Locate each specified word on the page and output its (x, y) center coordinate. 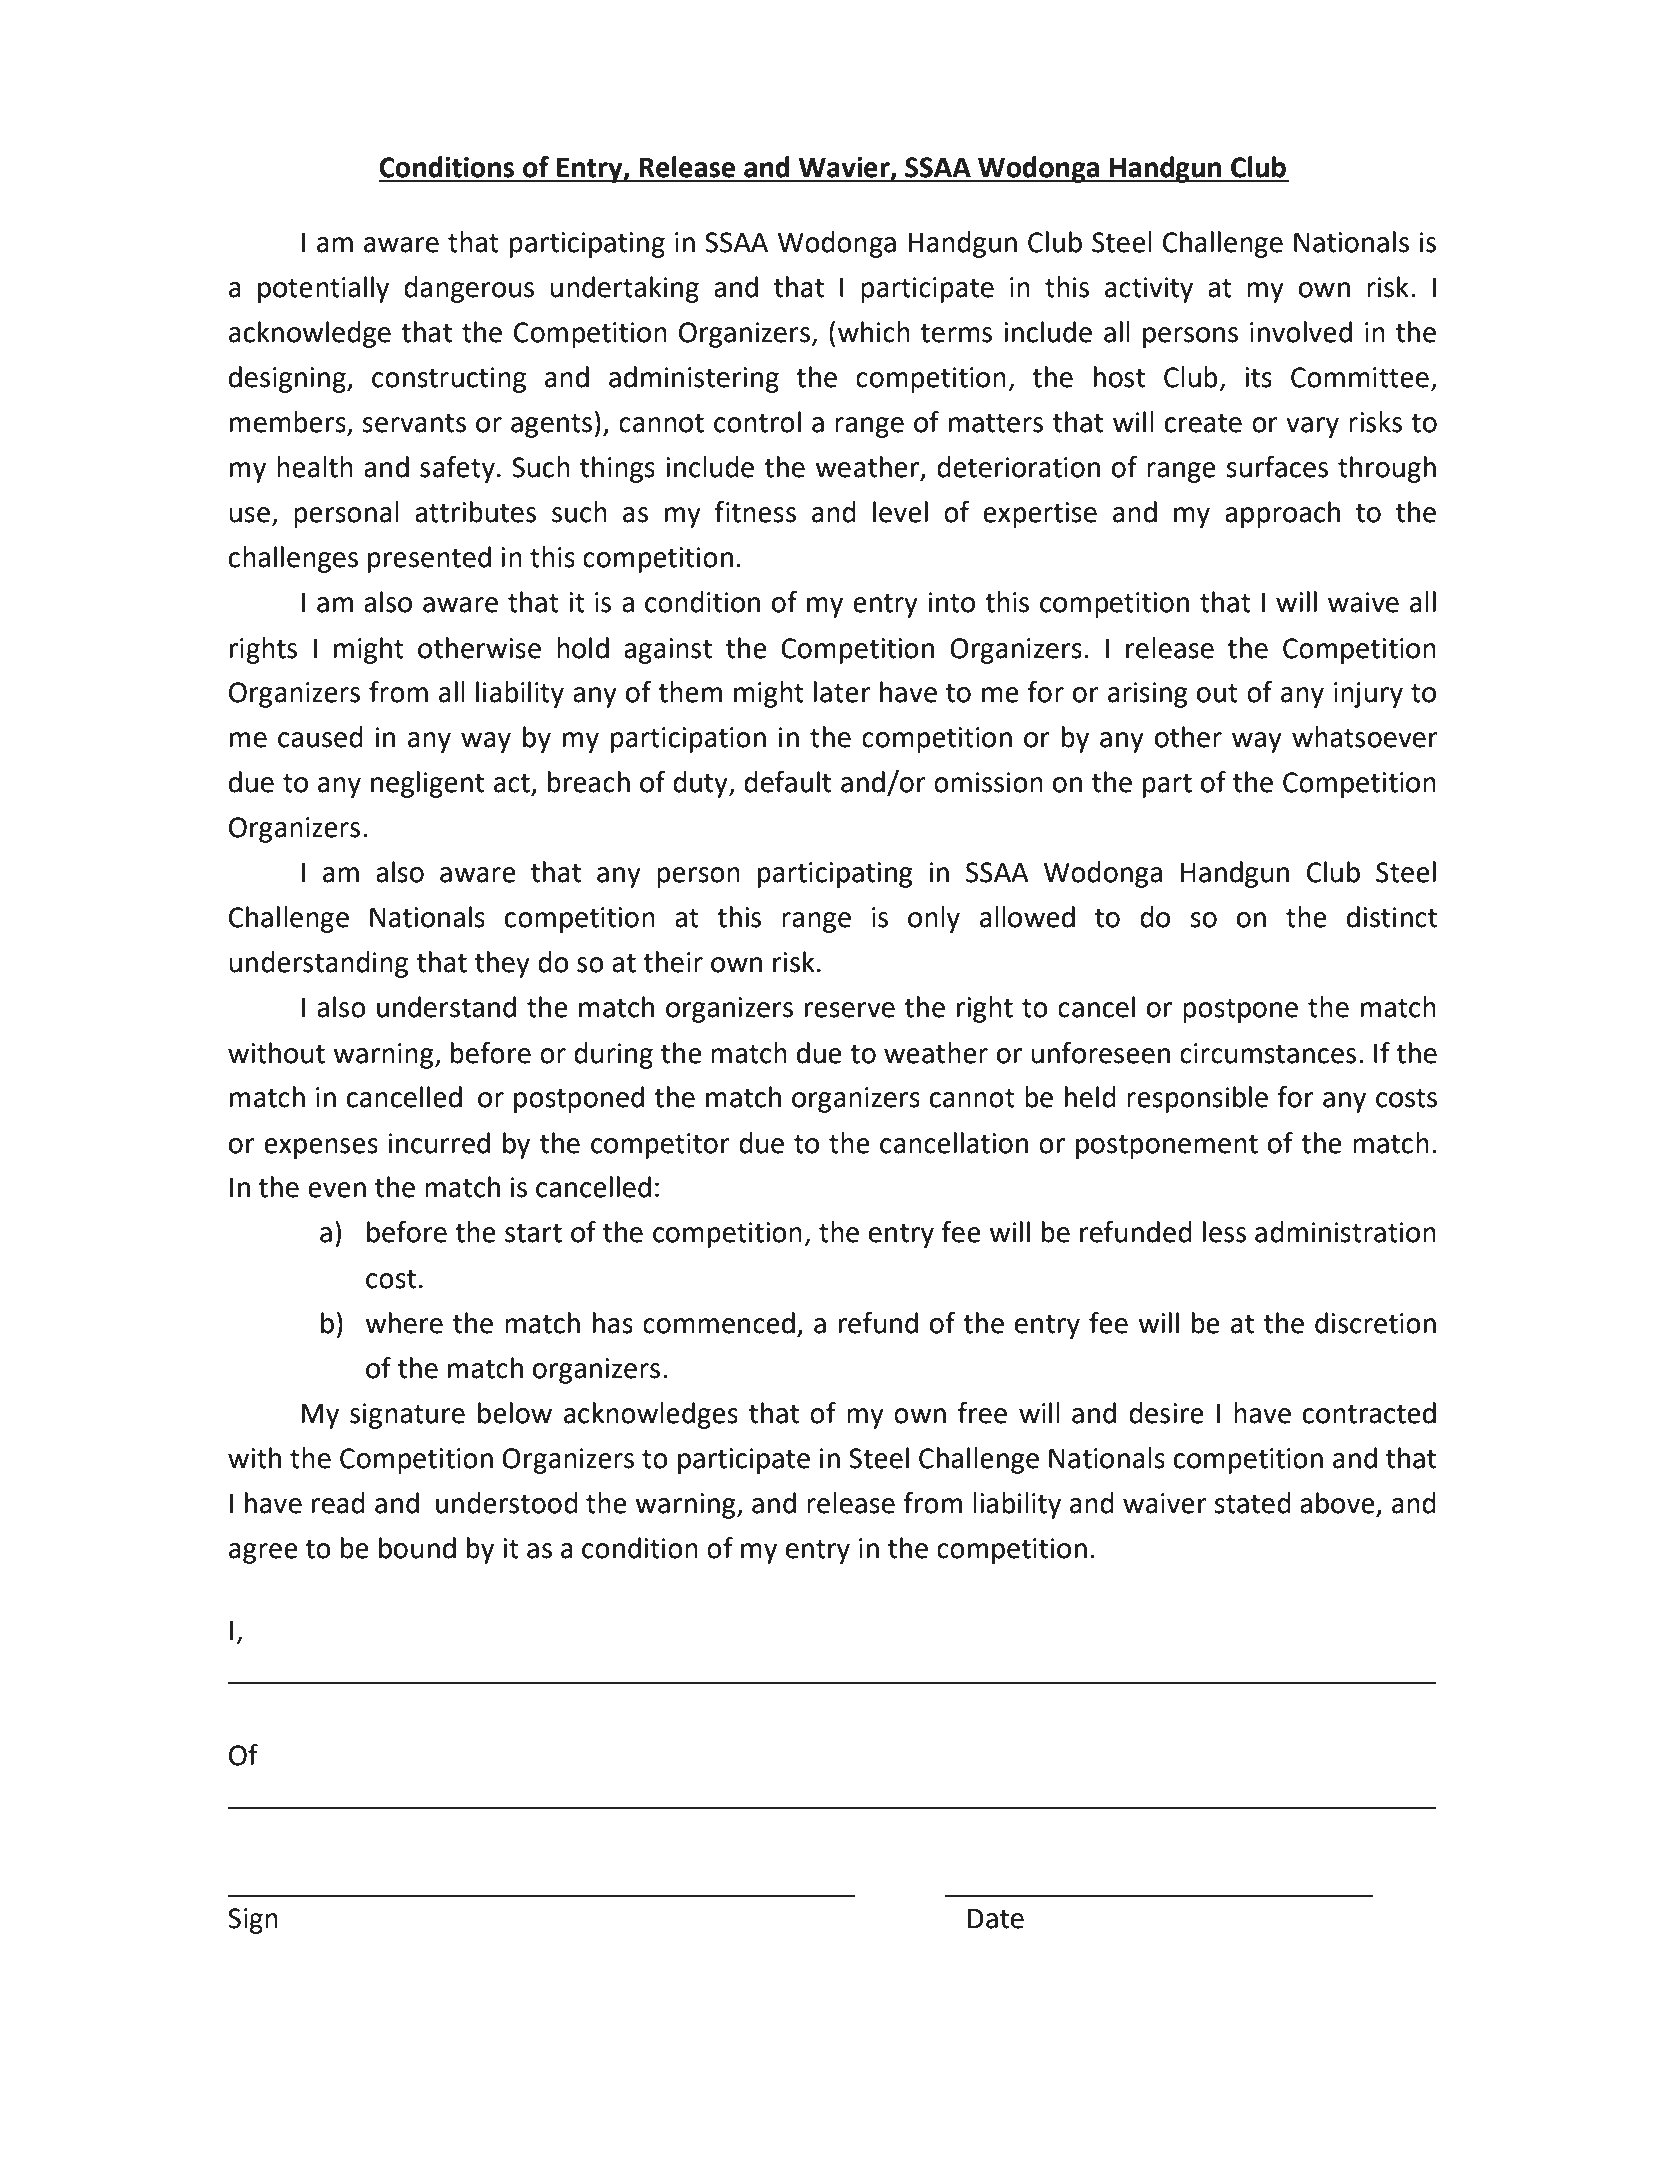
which (874, 332)
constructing (449, 380)
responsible (1197, 1099)
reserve (850, 1010)
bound (417, 1548)
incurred (439, 1143)
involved (1301, 332)
